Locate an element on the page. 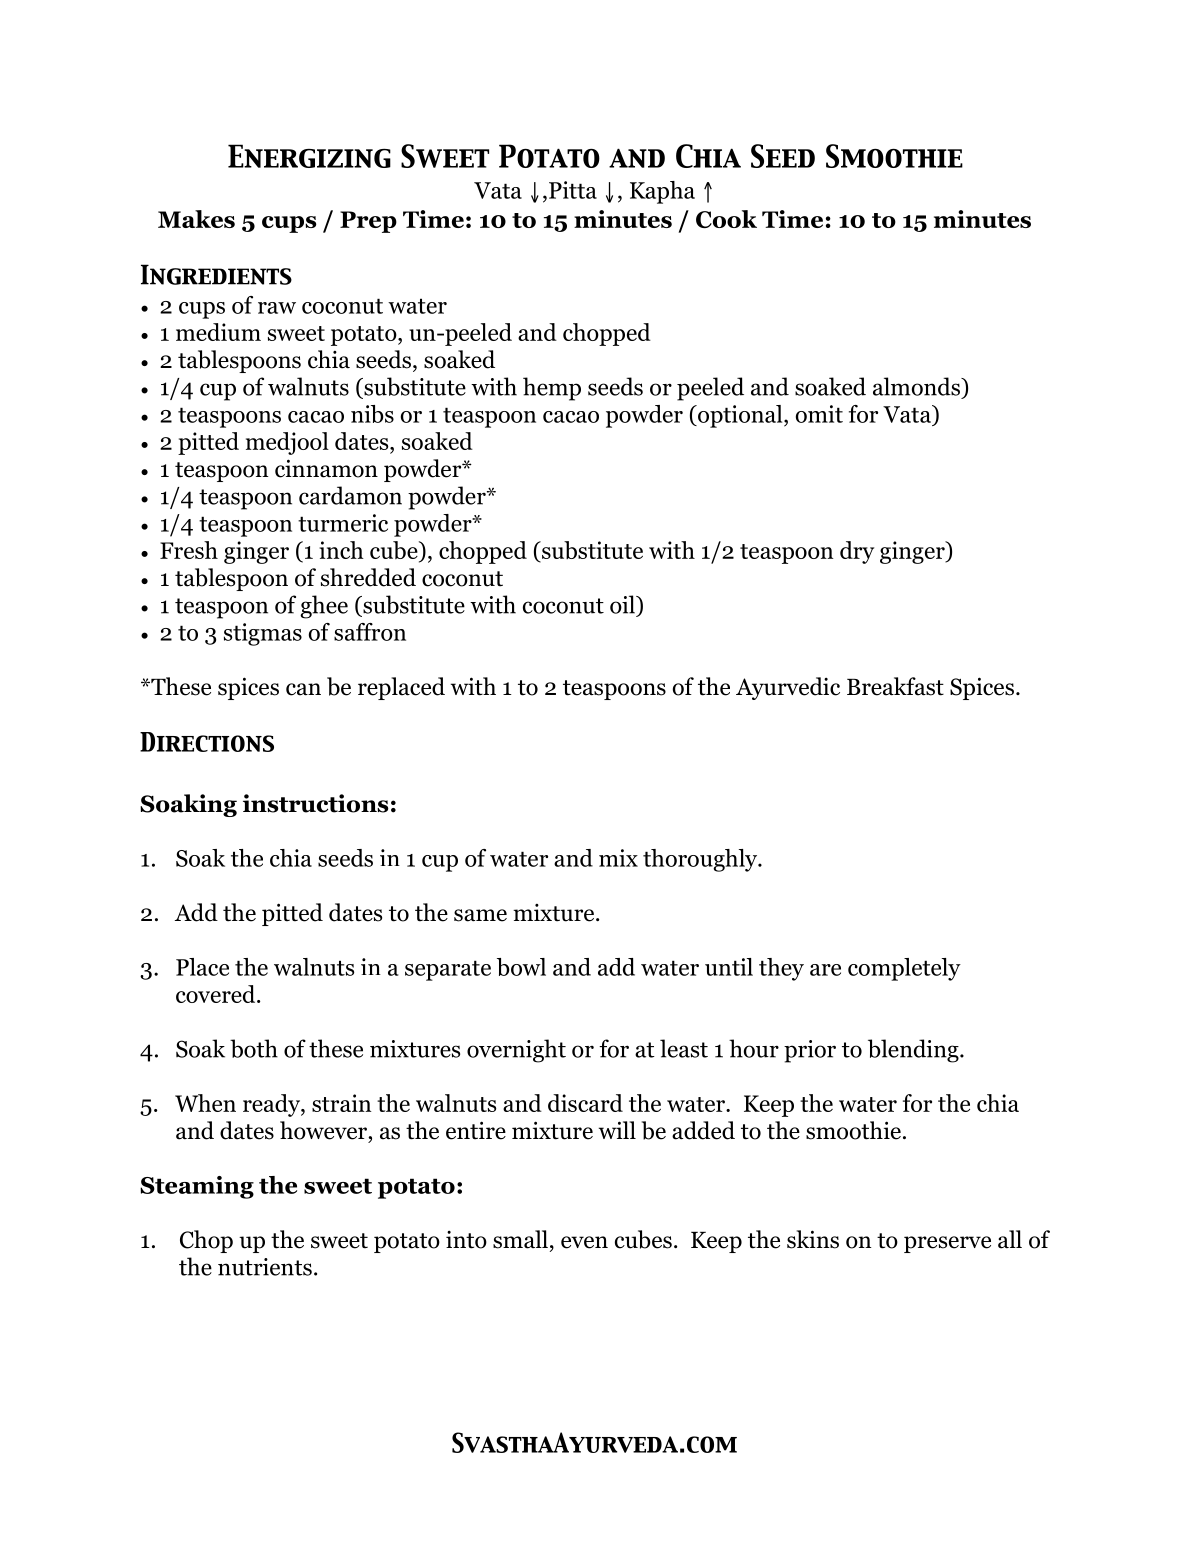 The width and height of the image is (1191, 1542). Pitta is located at coordinates (573, 190).
